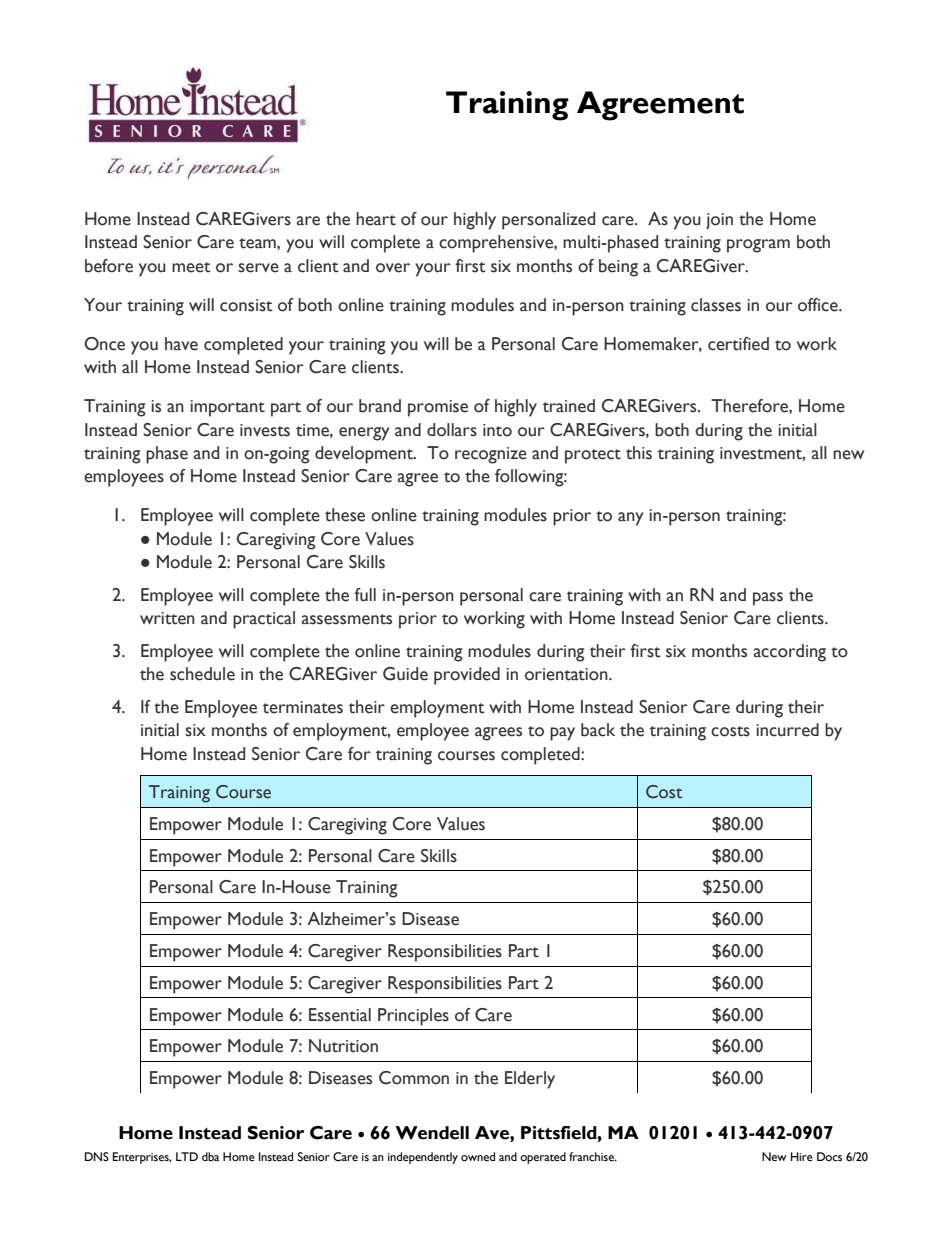 The height and width of the document is (1233, 952). What do you see at coordinates (758, 246) in the document?
I see `program` at bounding box center [758, 246].
